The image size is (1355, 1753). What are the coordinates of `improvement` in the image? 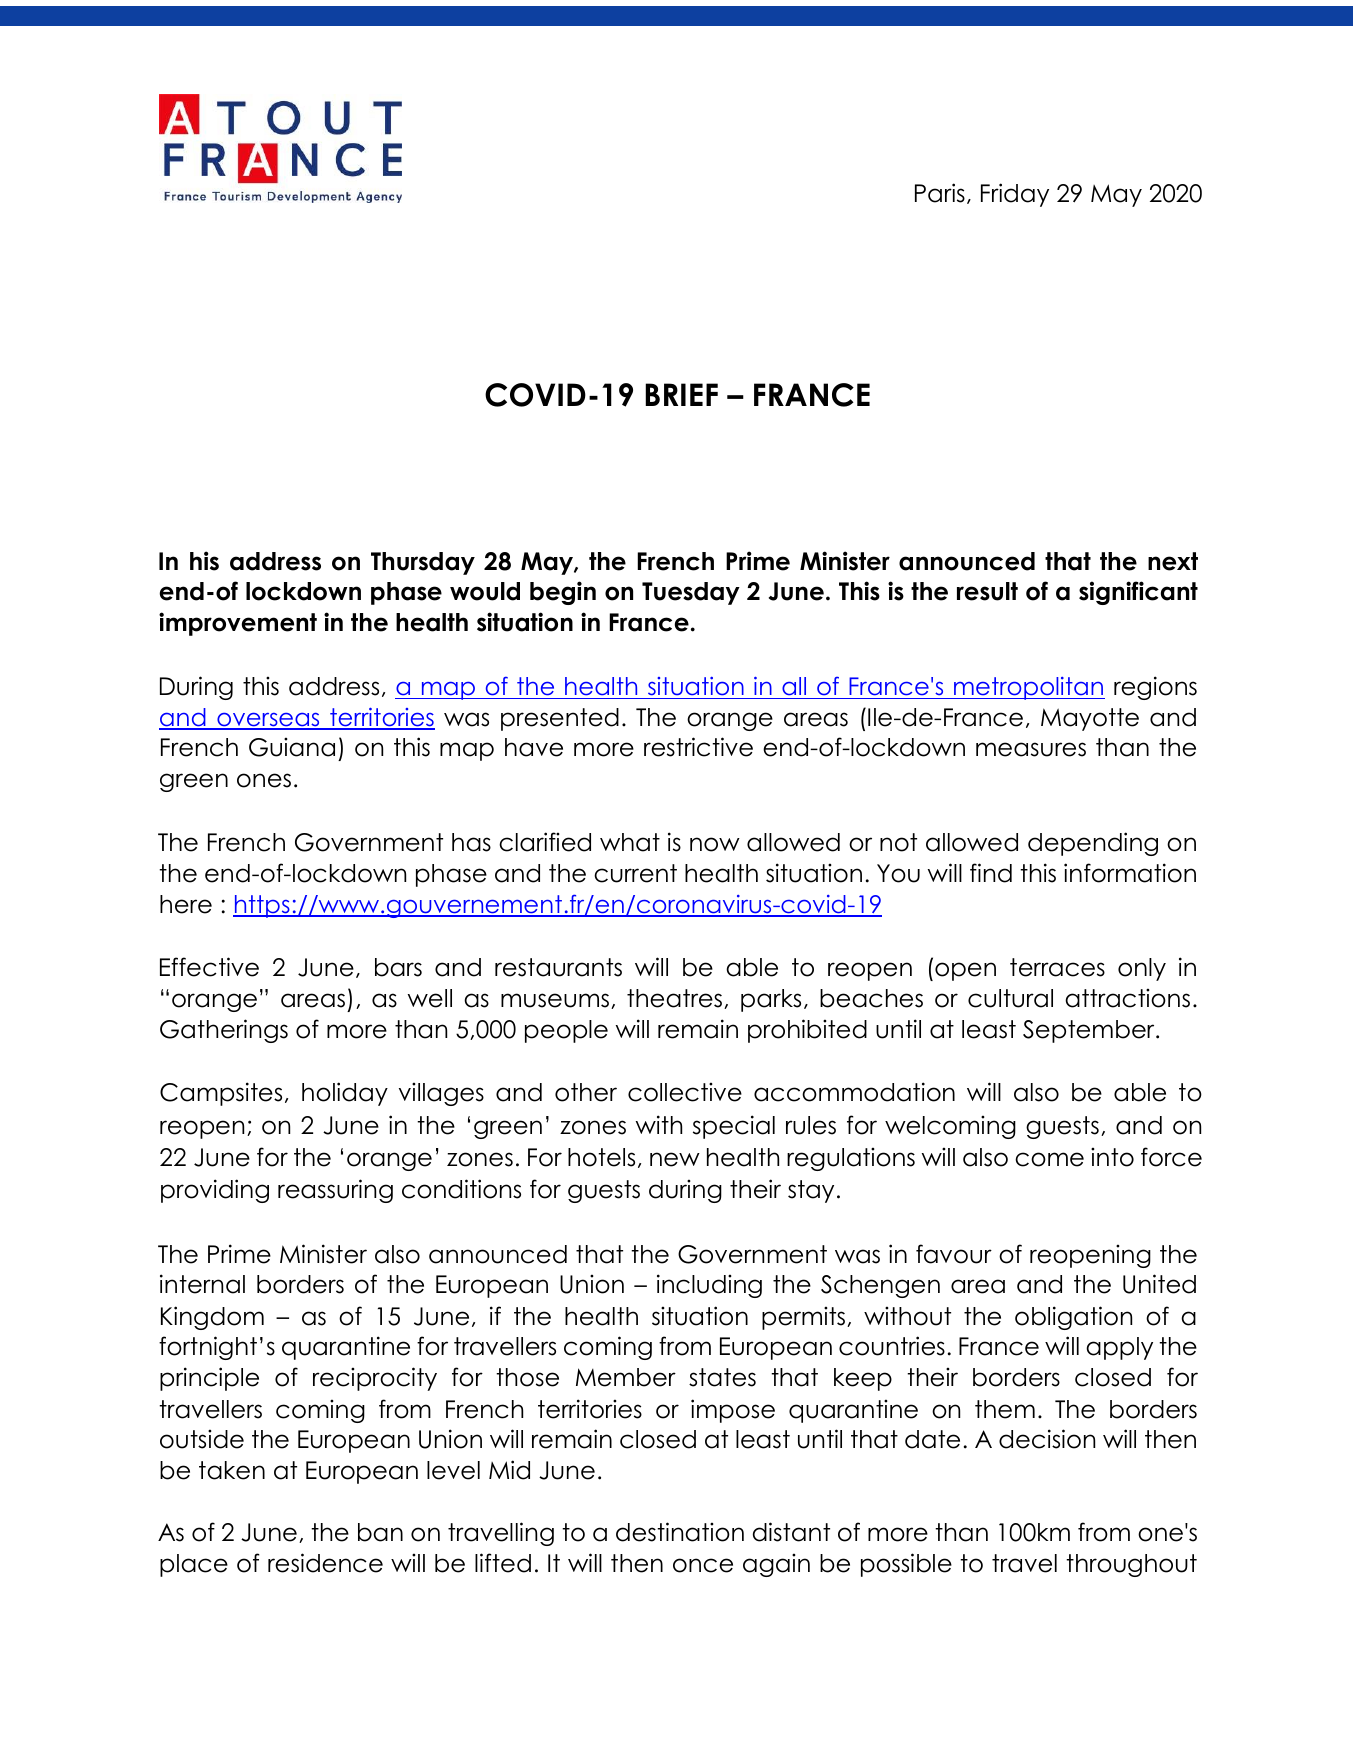 It's located at (238, 624).
